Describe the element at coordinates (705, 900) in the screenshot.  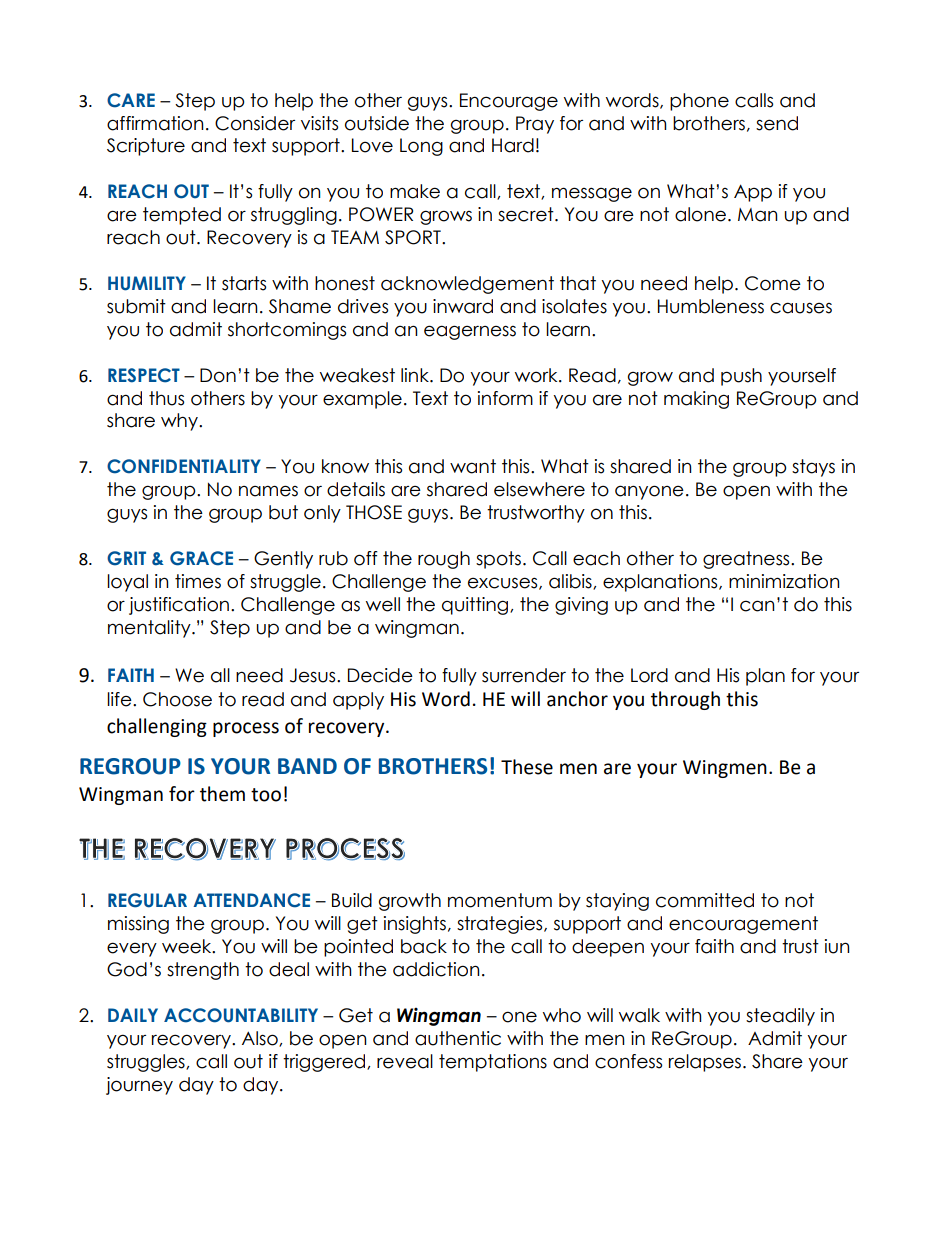
I see `committed` at that location.
